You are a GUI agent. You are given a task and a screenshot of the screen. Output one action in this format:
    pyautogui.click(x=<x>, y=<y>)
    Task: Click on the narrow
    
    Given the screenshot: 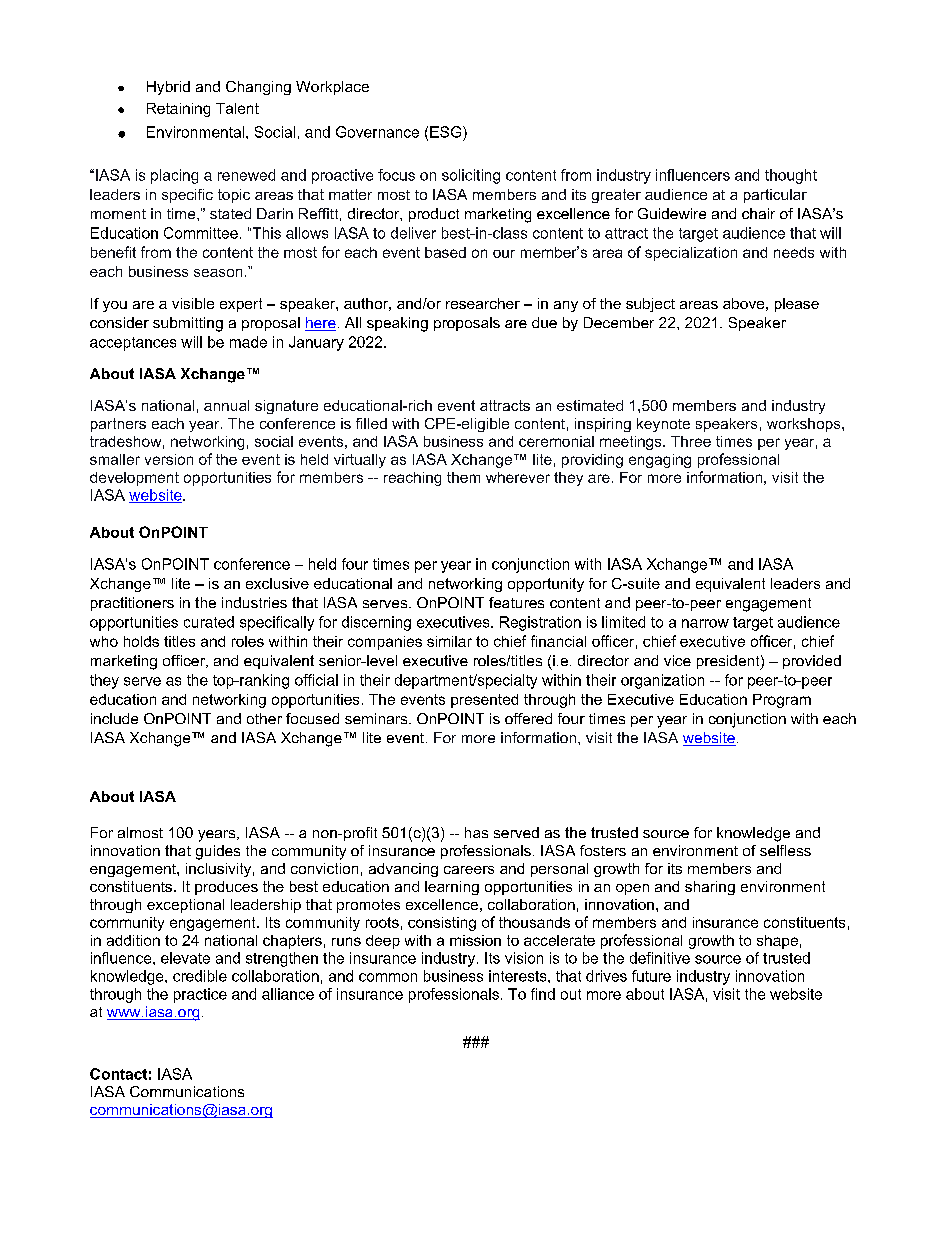 What is the action you would take?
    pyautogui.click(x=705, y=623)
